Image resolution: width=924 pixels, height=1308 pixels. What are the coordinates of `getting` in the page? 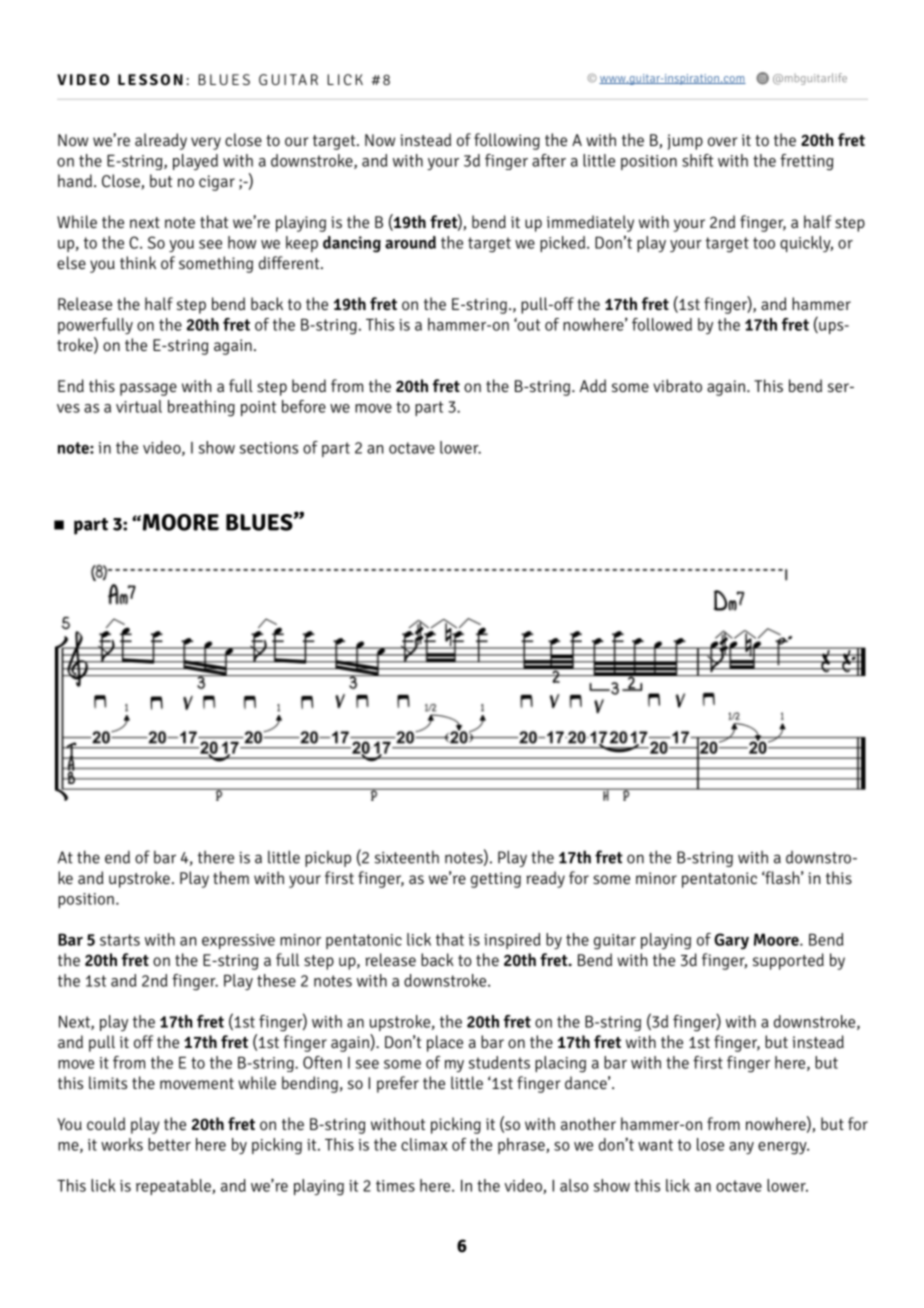 It's located at (496, 880).
